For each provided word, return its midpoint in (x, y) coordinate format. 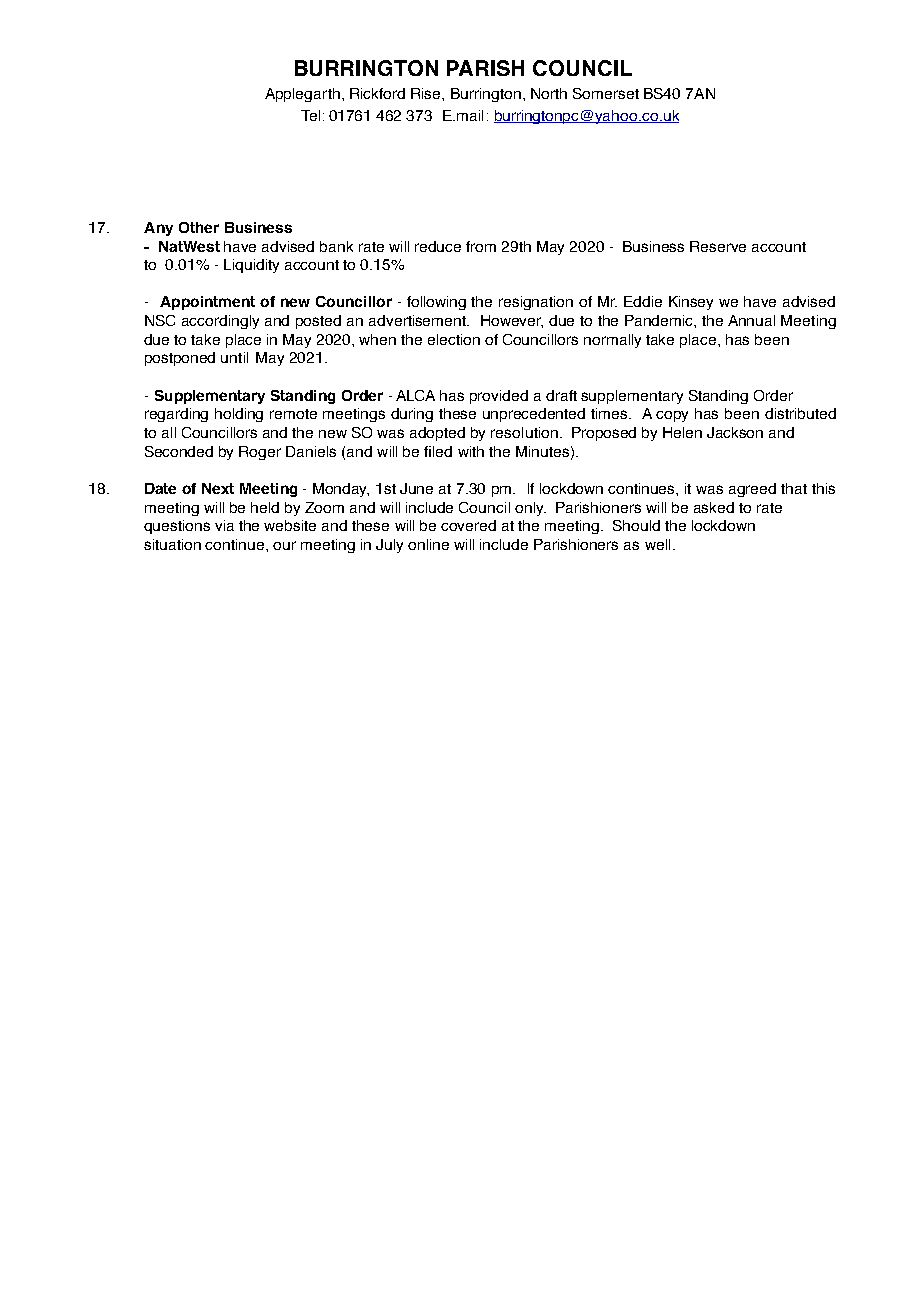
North (549, 93)
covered (468, 525)
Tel (310, 115)
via (224, 525)
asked (714, 507)
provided (499, 397)
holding (239, 415)
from (481, 246)
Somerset (606, 93)
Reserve (718, 246)
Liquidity (251, 266)
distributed (800, 413)
